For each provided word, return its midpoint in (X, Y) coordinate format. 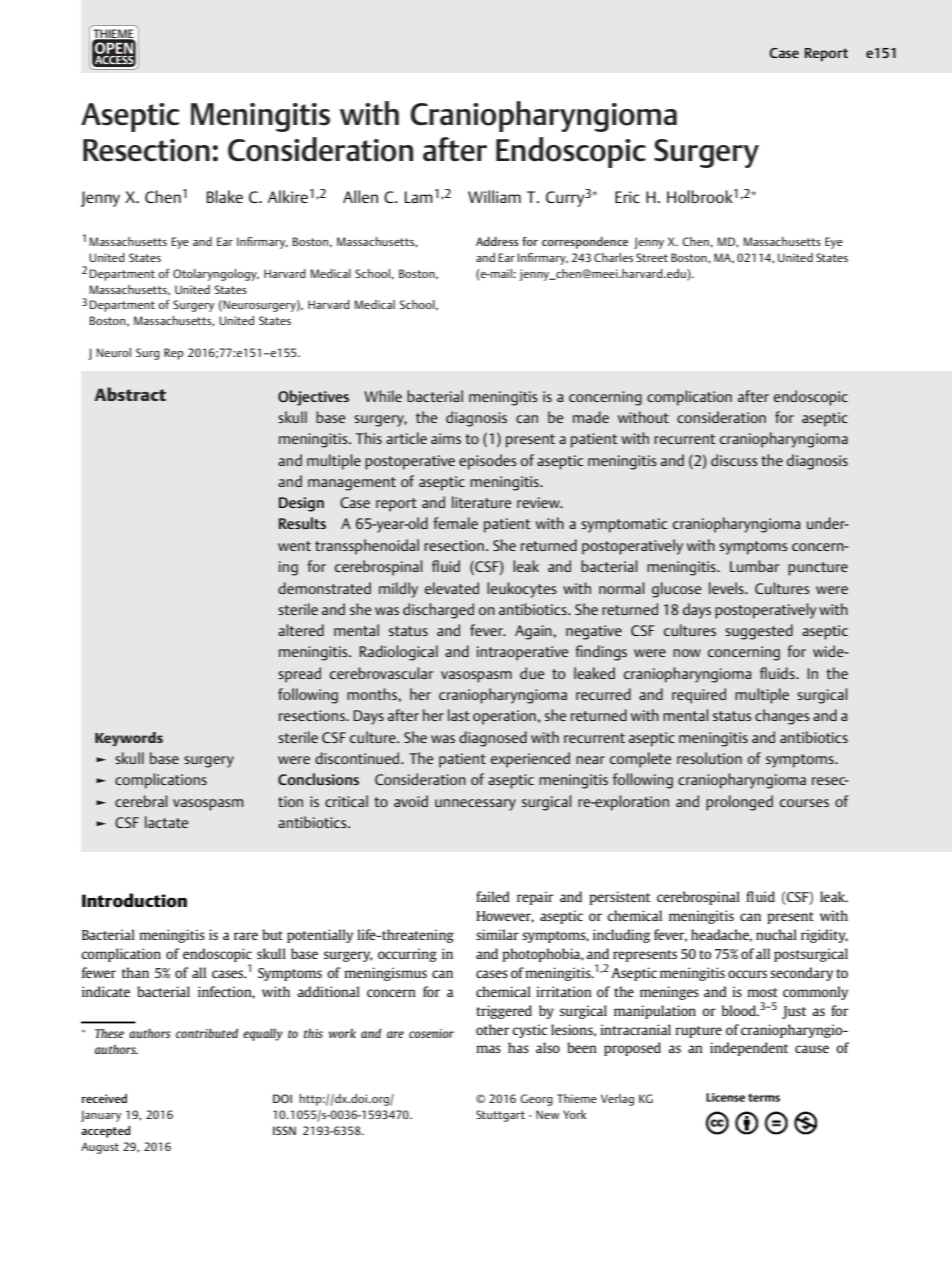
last (459, 715)
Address (497, 241)
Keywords (129, 739)
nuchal (776, 934)
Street (652, 257)
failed (493, 896)
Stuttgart (500, 1116)
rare (246, 936)
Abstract (130, 394)
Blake (225, 196)
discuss (734, 460)
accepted (105, 1132)
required (699, 696)
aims (446, 438)
